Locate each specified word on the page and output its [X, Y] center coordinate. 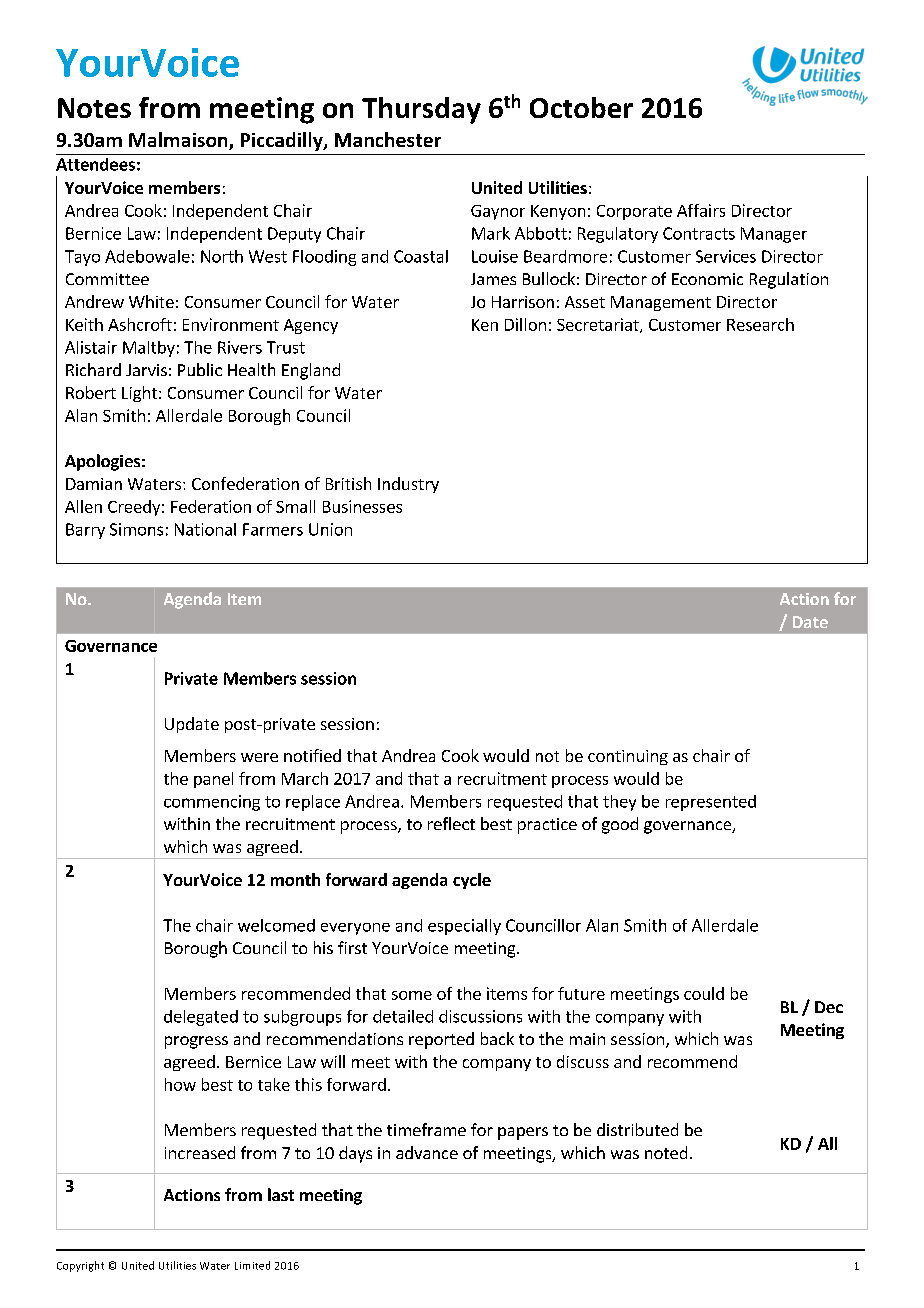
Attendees [95, 164]
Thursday [421, 110]
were [259, 757]
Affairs [701, 210]
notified [312, 755]
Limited [252, 1265]
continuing [628, 757]
